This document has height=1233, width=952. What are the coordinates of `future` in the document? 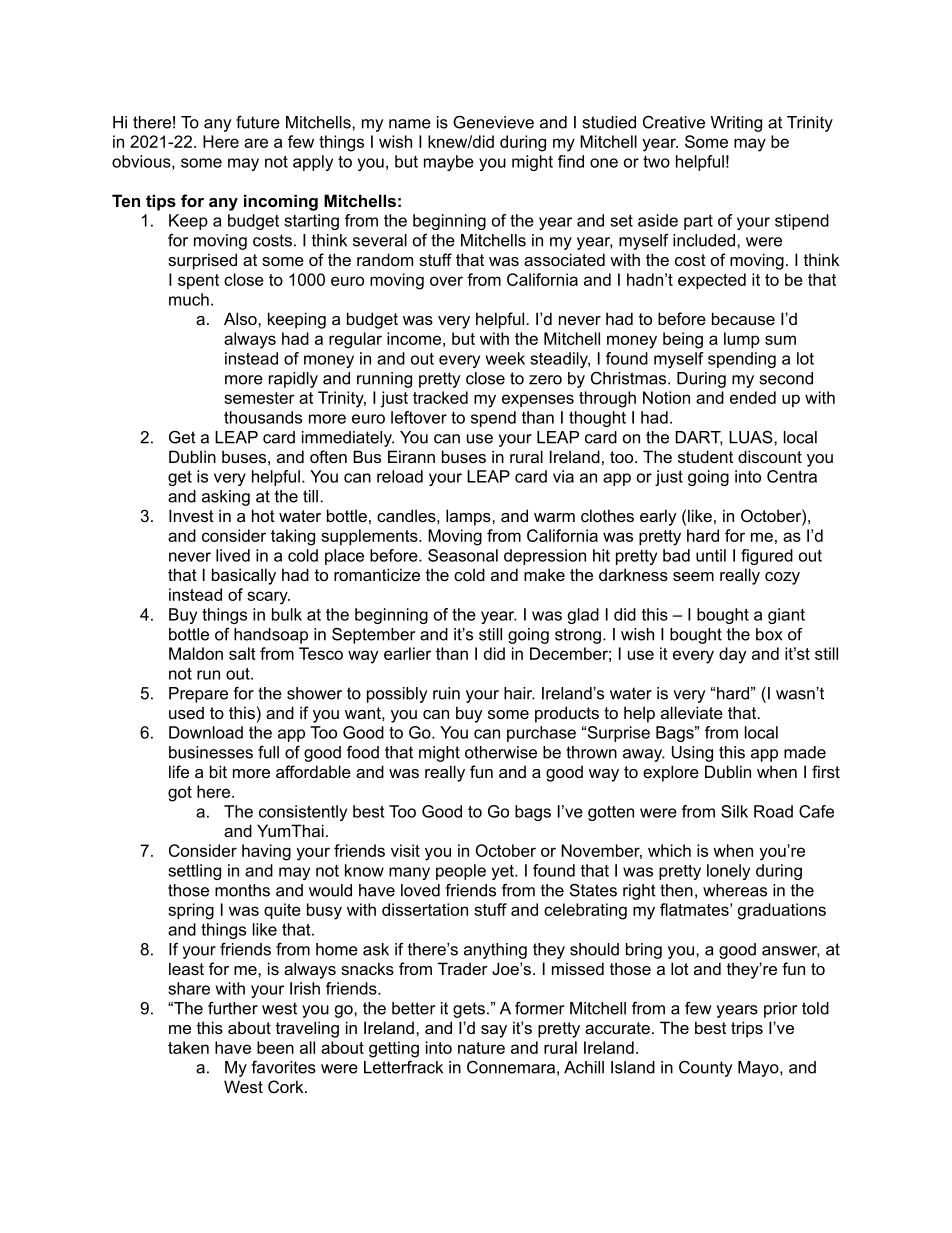 It's located at (258, 122).
